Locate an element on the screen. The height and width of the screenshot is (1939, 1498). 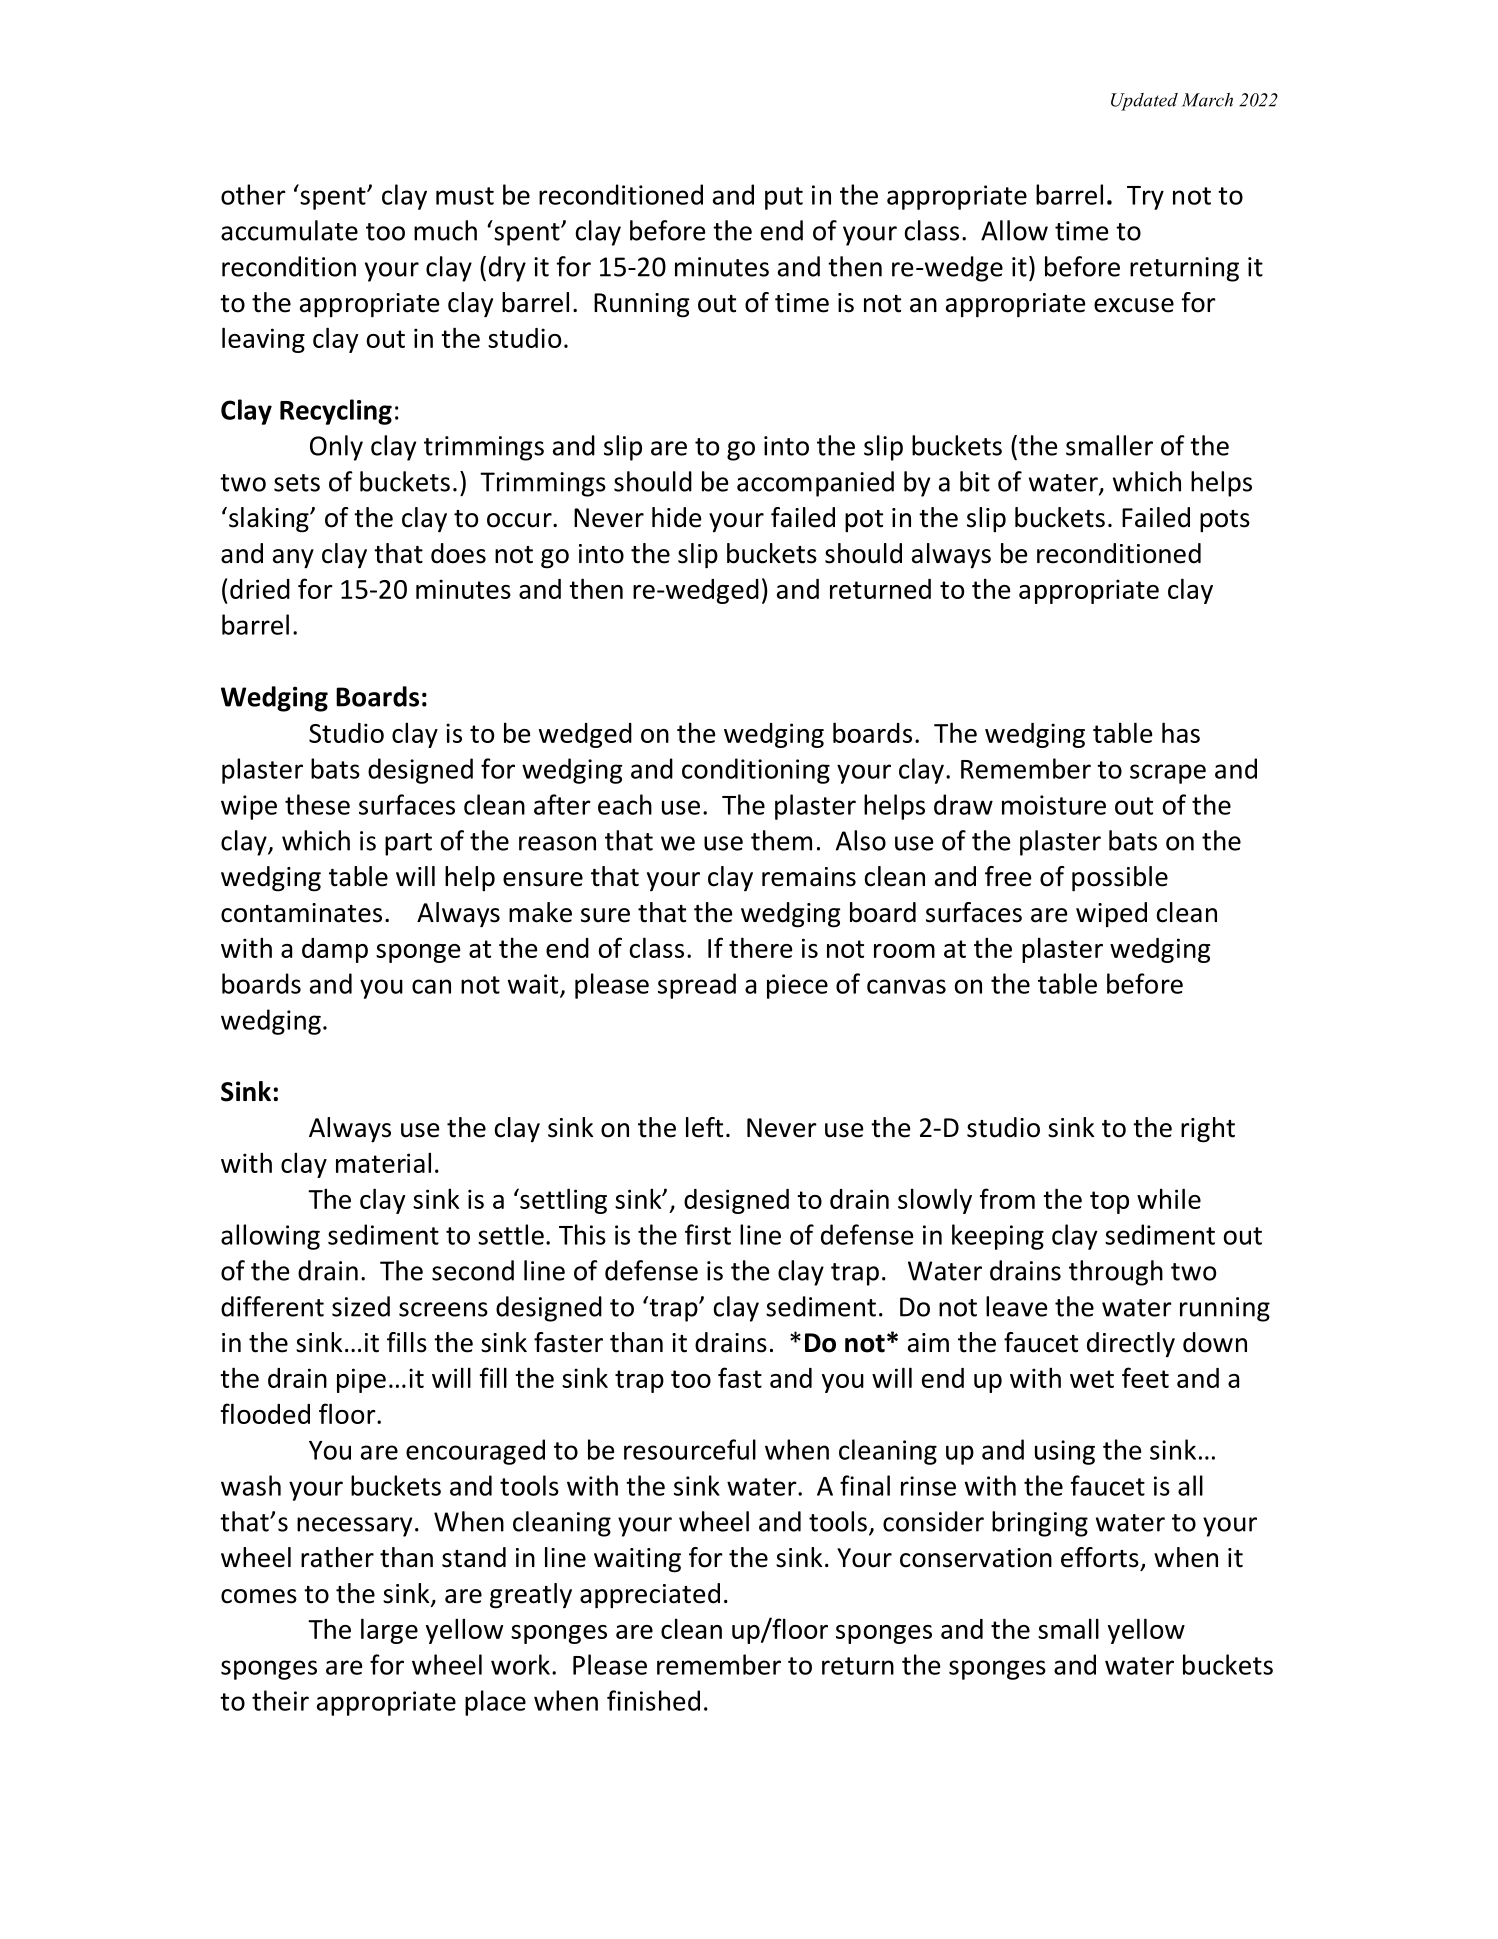
large is located at coordinates (389, 1631).
